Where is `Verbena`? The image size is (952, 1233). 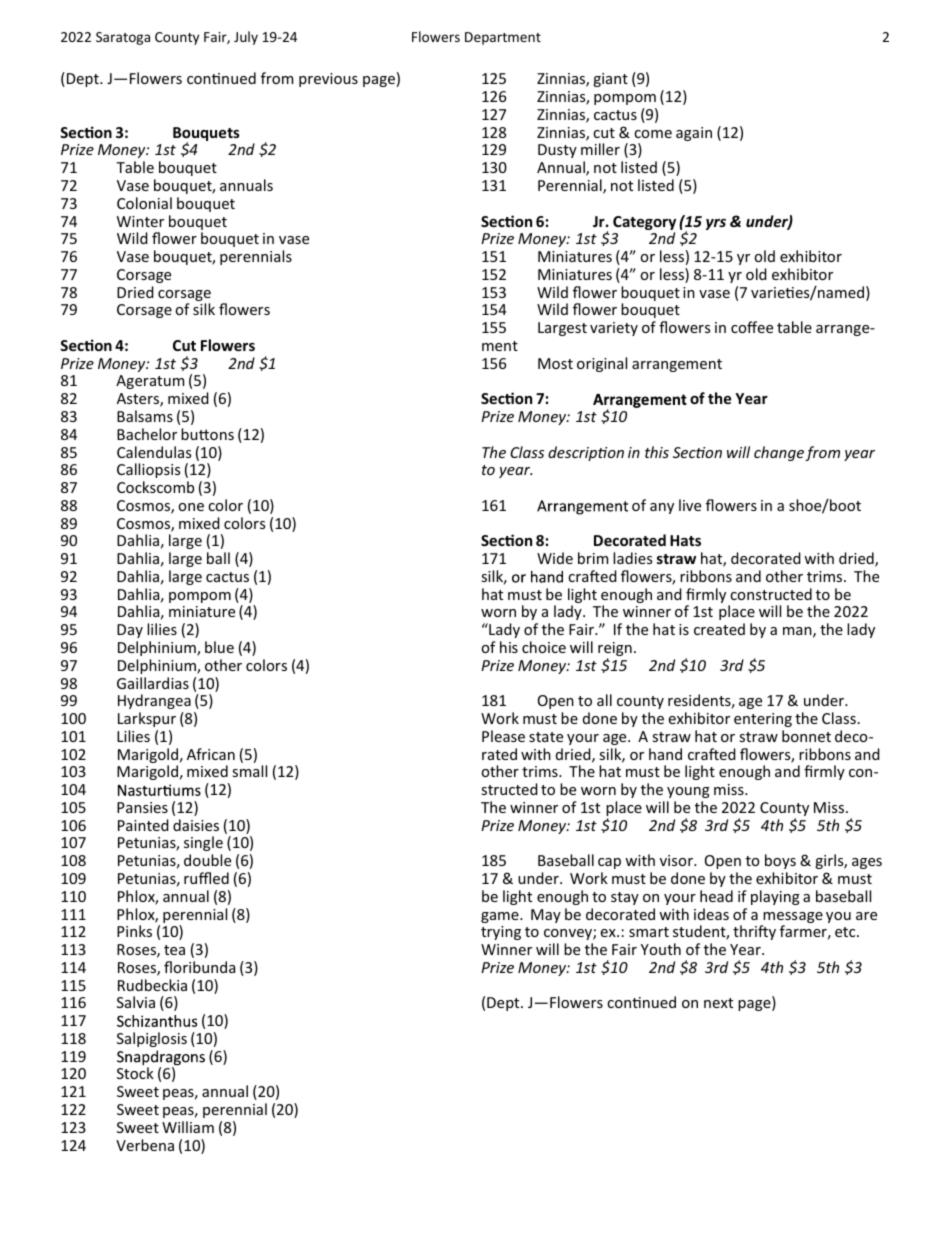 Verbena is located at coordinates (145, 1145).
